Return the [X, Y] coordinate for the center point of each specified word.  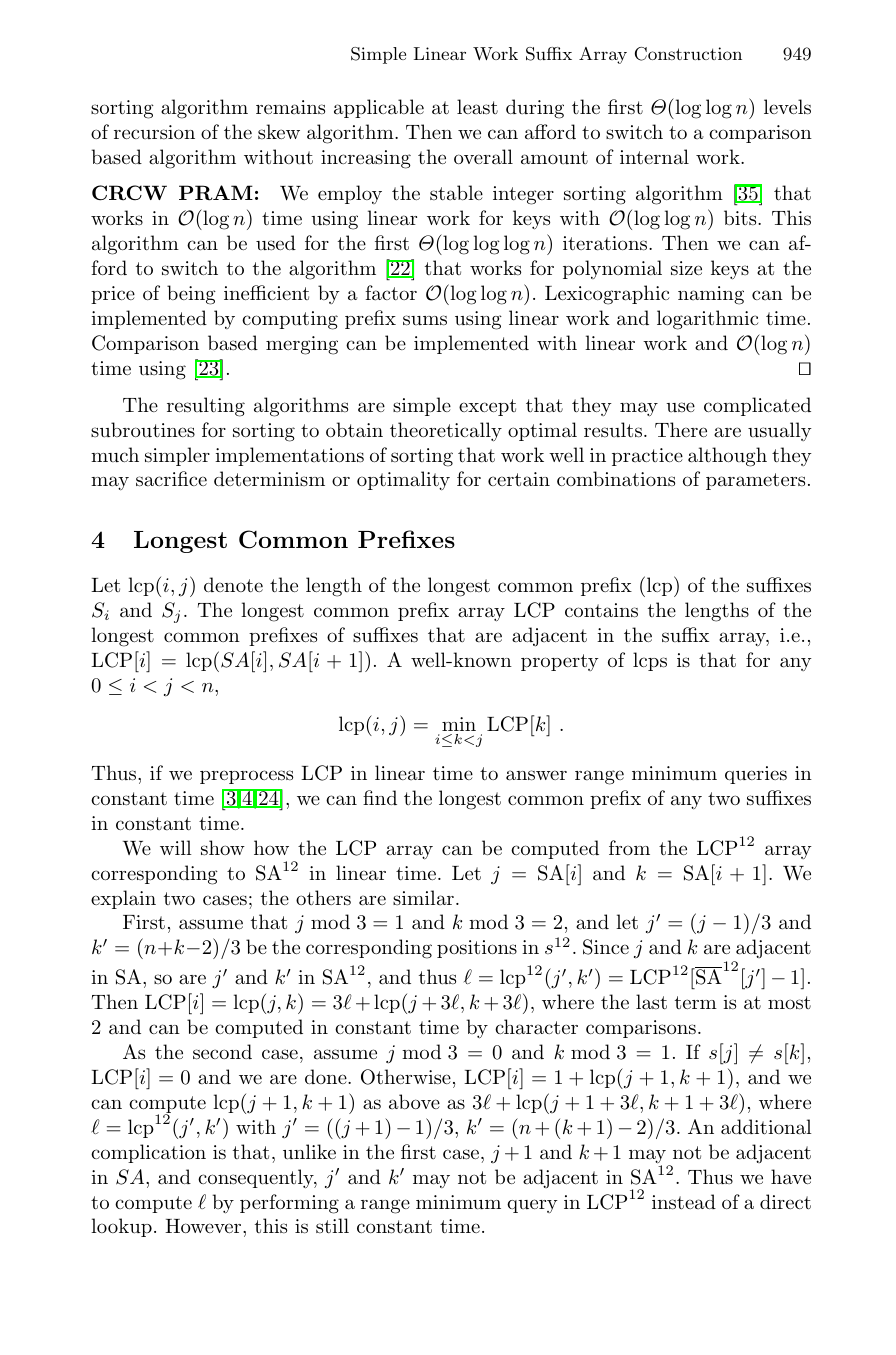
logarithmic [707, 320]
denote [233, 585]
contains [601, 610]
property [560, 662]
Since [606, 947]
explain [123, 899]
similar [423, 897]
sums [425, 320]
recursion [154, 132]
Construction [688, 54]
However [204, 1226]
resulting [206, 407]
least [477, 107]
